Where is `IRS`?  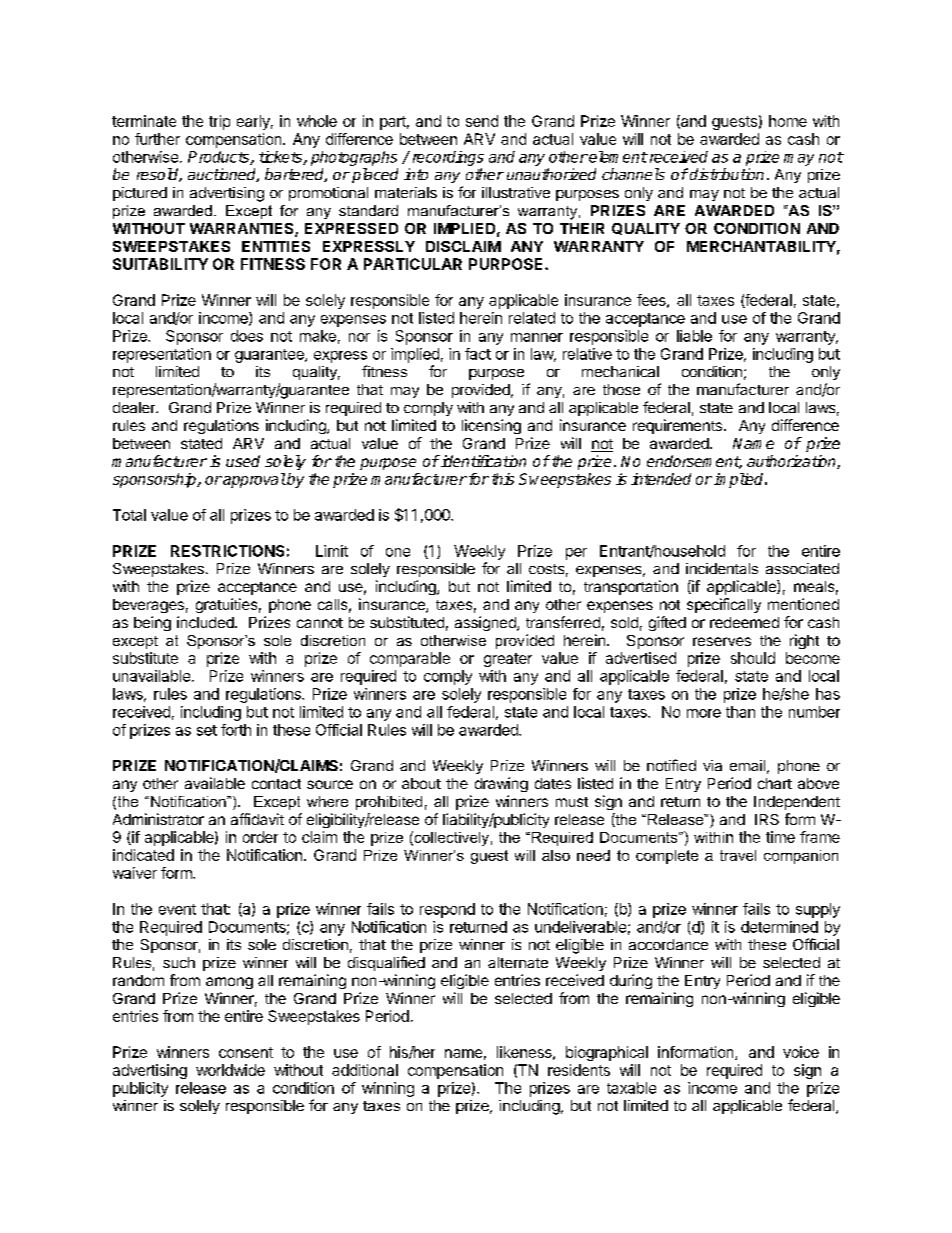 IRS is located at coordinates (767, 819).
